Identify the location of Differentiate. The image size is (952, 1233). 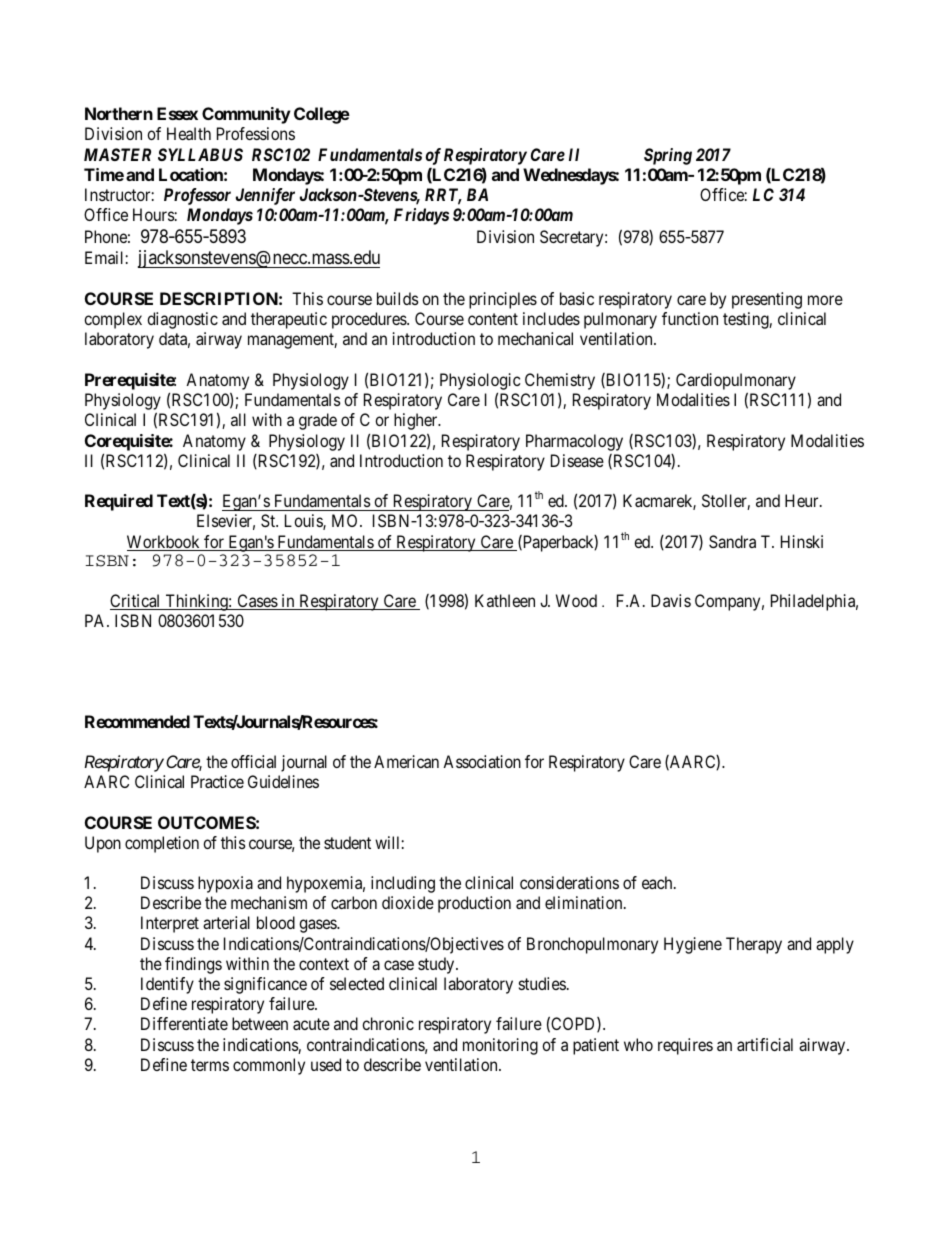
(184, 1023).
